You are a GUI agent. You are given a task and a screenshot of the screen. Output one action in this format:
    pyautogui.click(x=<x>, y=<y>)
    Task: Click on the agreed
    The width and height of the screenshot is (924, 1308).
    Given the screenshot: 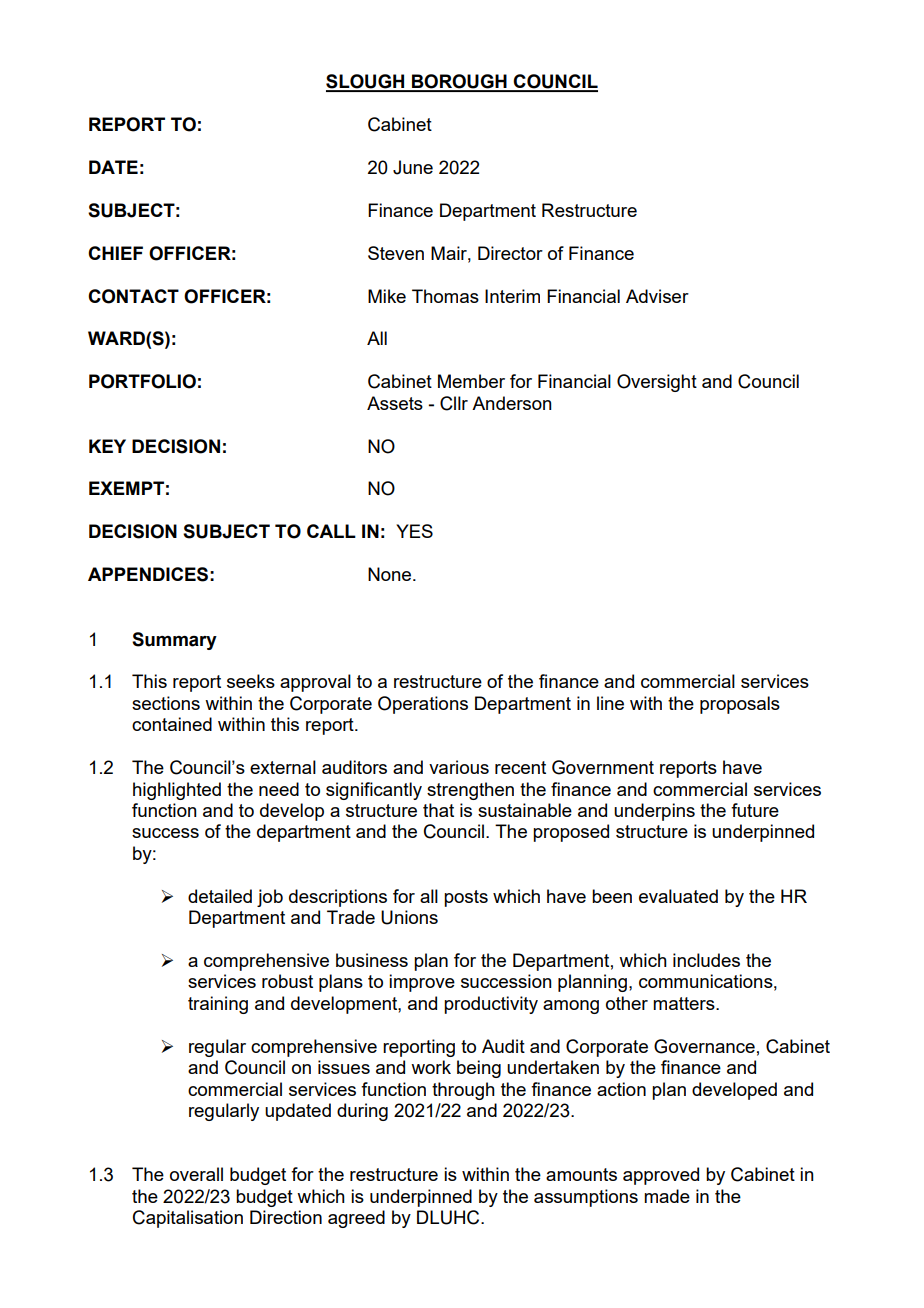 What is the action you would take?
    pyautogui.click(x=356, y=1219)
